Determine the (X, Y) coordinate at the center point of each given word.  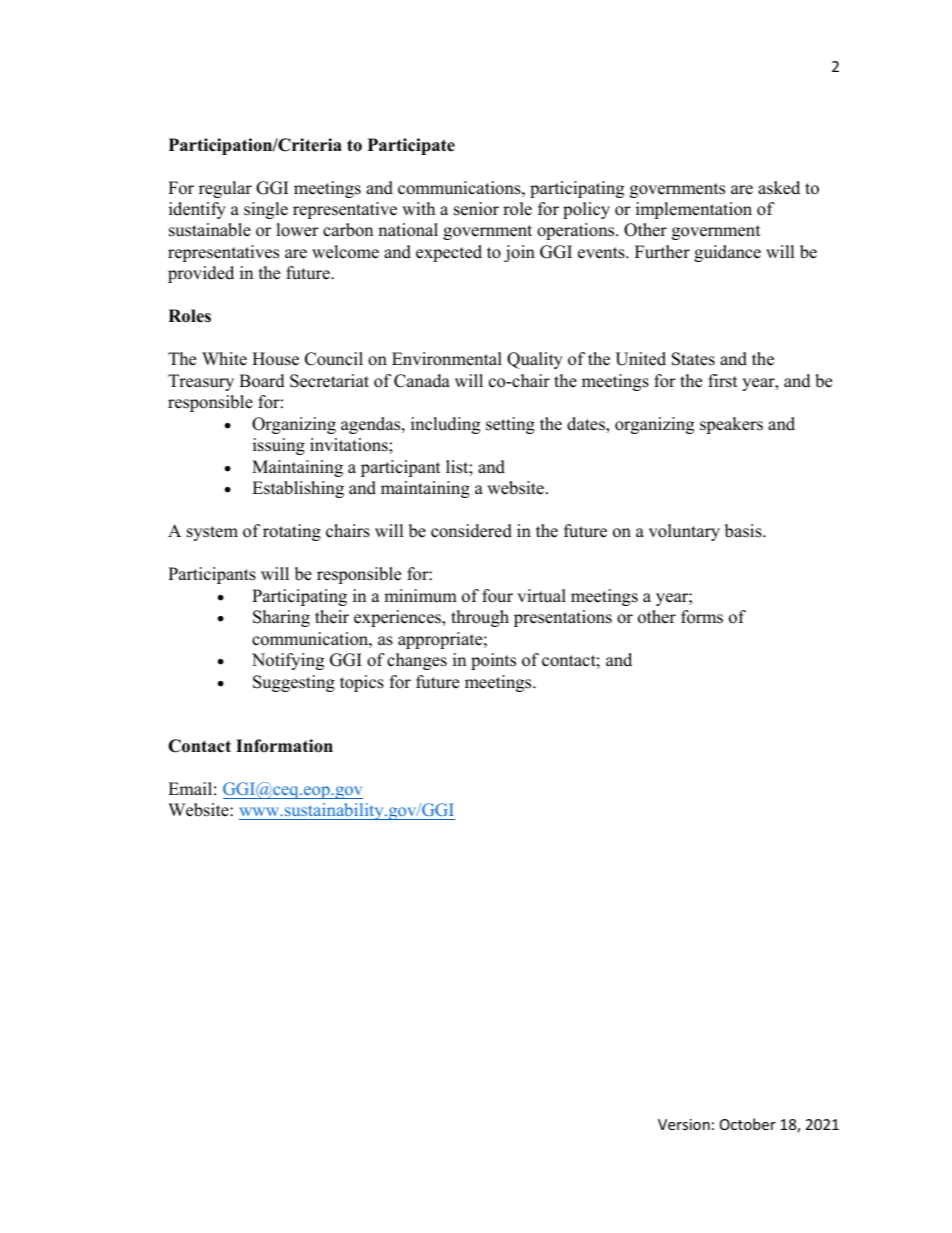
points (493, 661)
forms (702, 617)
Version (684, 1124)
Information (284, 746)
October (748, 1124)
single (266, 210)
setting (510, 425)
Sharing (281, 618)
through (480, 618)
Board (262, 381)
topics (362, 683)
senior (476, 209)
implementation (694, 210)
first (723, 381)
